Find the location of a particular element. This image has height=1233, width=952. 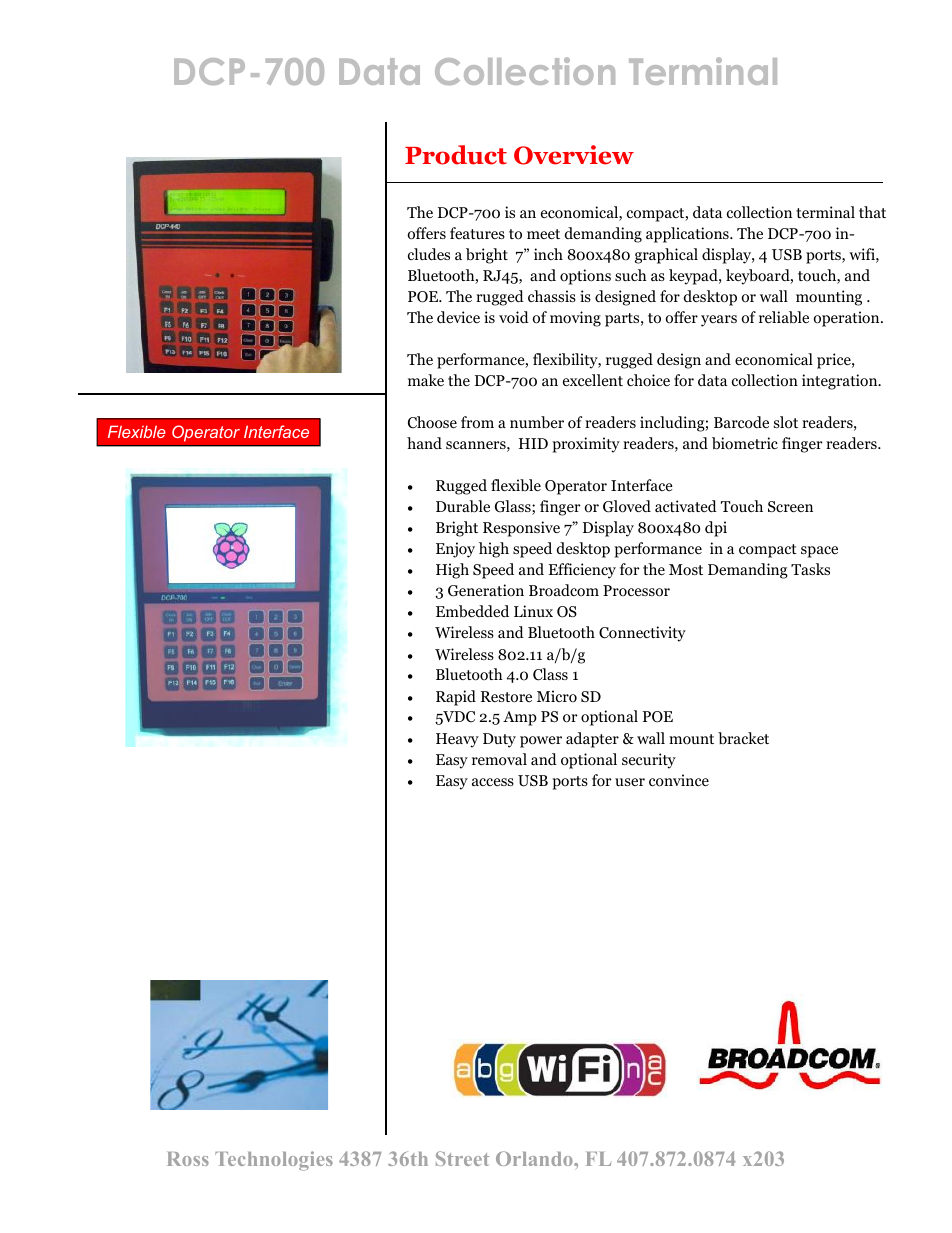

Street is located at coordinates (462, 1158).
